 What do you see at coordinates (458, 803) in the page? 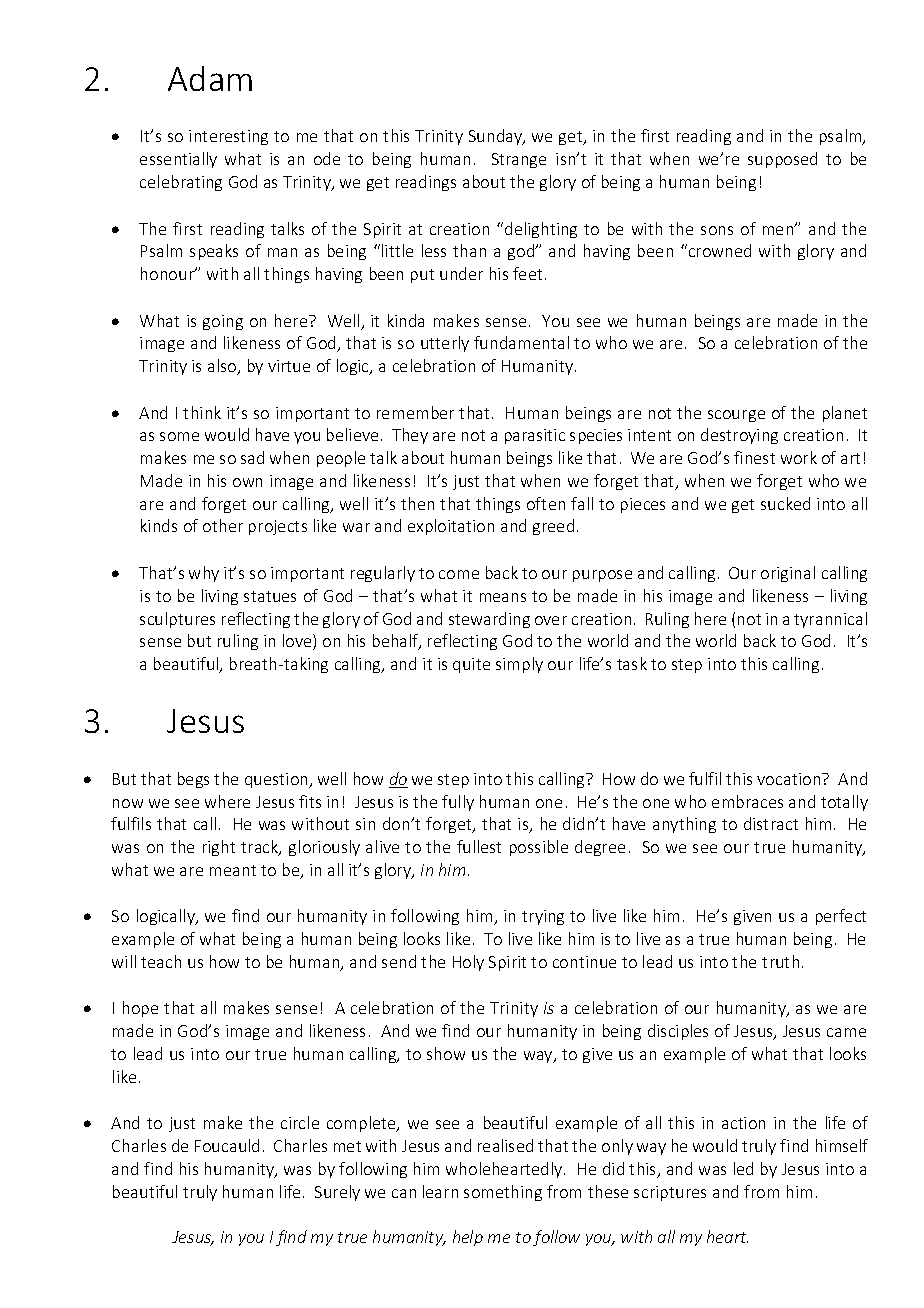
I see `fully` at bounding box center [458, 803].
